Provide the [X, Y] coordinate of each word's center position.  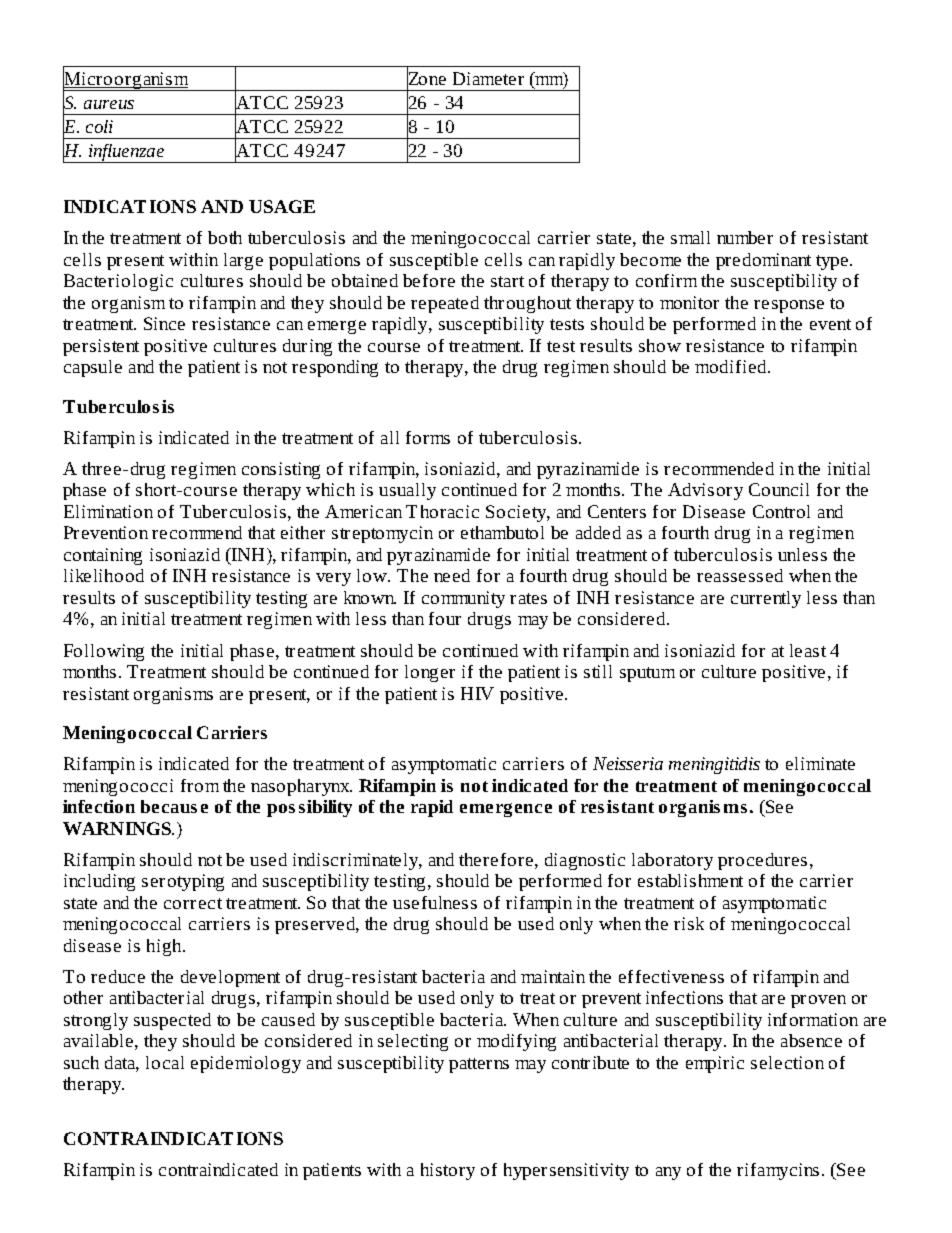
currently [766, 599]
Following [104, 652]
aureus [109, 104]
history [448, 1171]
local [165, 1062]
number [745, 237]
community [463, 599]
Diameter [488, 78]
